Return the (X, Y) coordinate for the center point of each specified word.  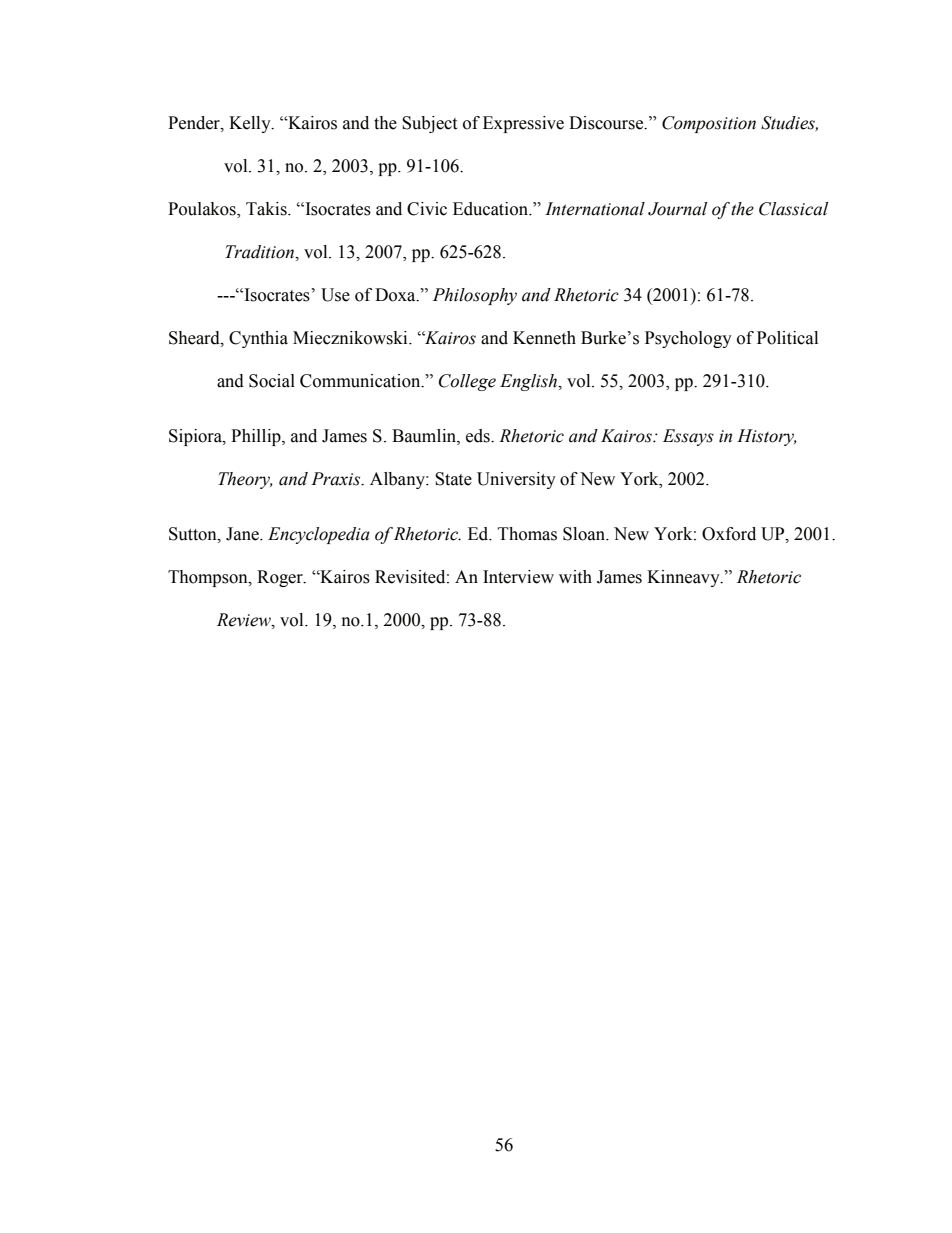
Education (491, 209)
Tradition (260, 252)
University (516, 480)
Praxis (337, 479)
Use (335, 295)
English (529, 382)
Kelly (251, 124)
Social (272, 381)
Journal (677, 209)
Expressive (523, 124)
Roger (281, 578)
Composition (709, 124)
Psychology (688, 339)
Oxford (729, 534)
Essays (688, 437)
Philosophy (475, 296)
